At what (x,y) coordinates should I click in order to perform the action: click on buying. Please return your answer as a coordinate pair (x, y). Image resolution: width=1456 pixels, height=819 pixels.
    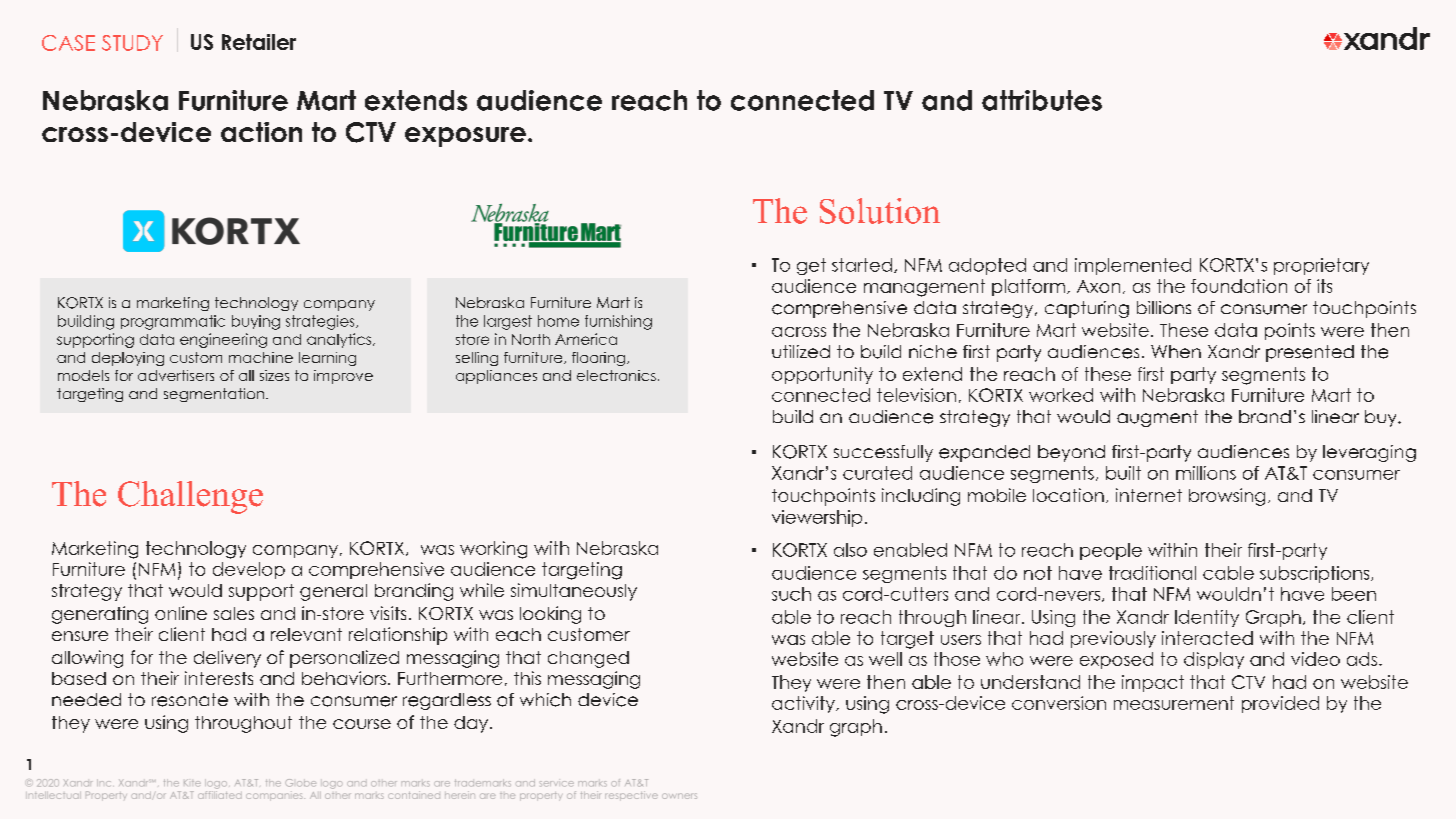
    Looking at the image, I should click on (256, 322).
